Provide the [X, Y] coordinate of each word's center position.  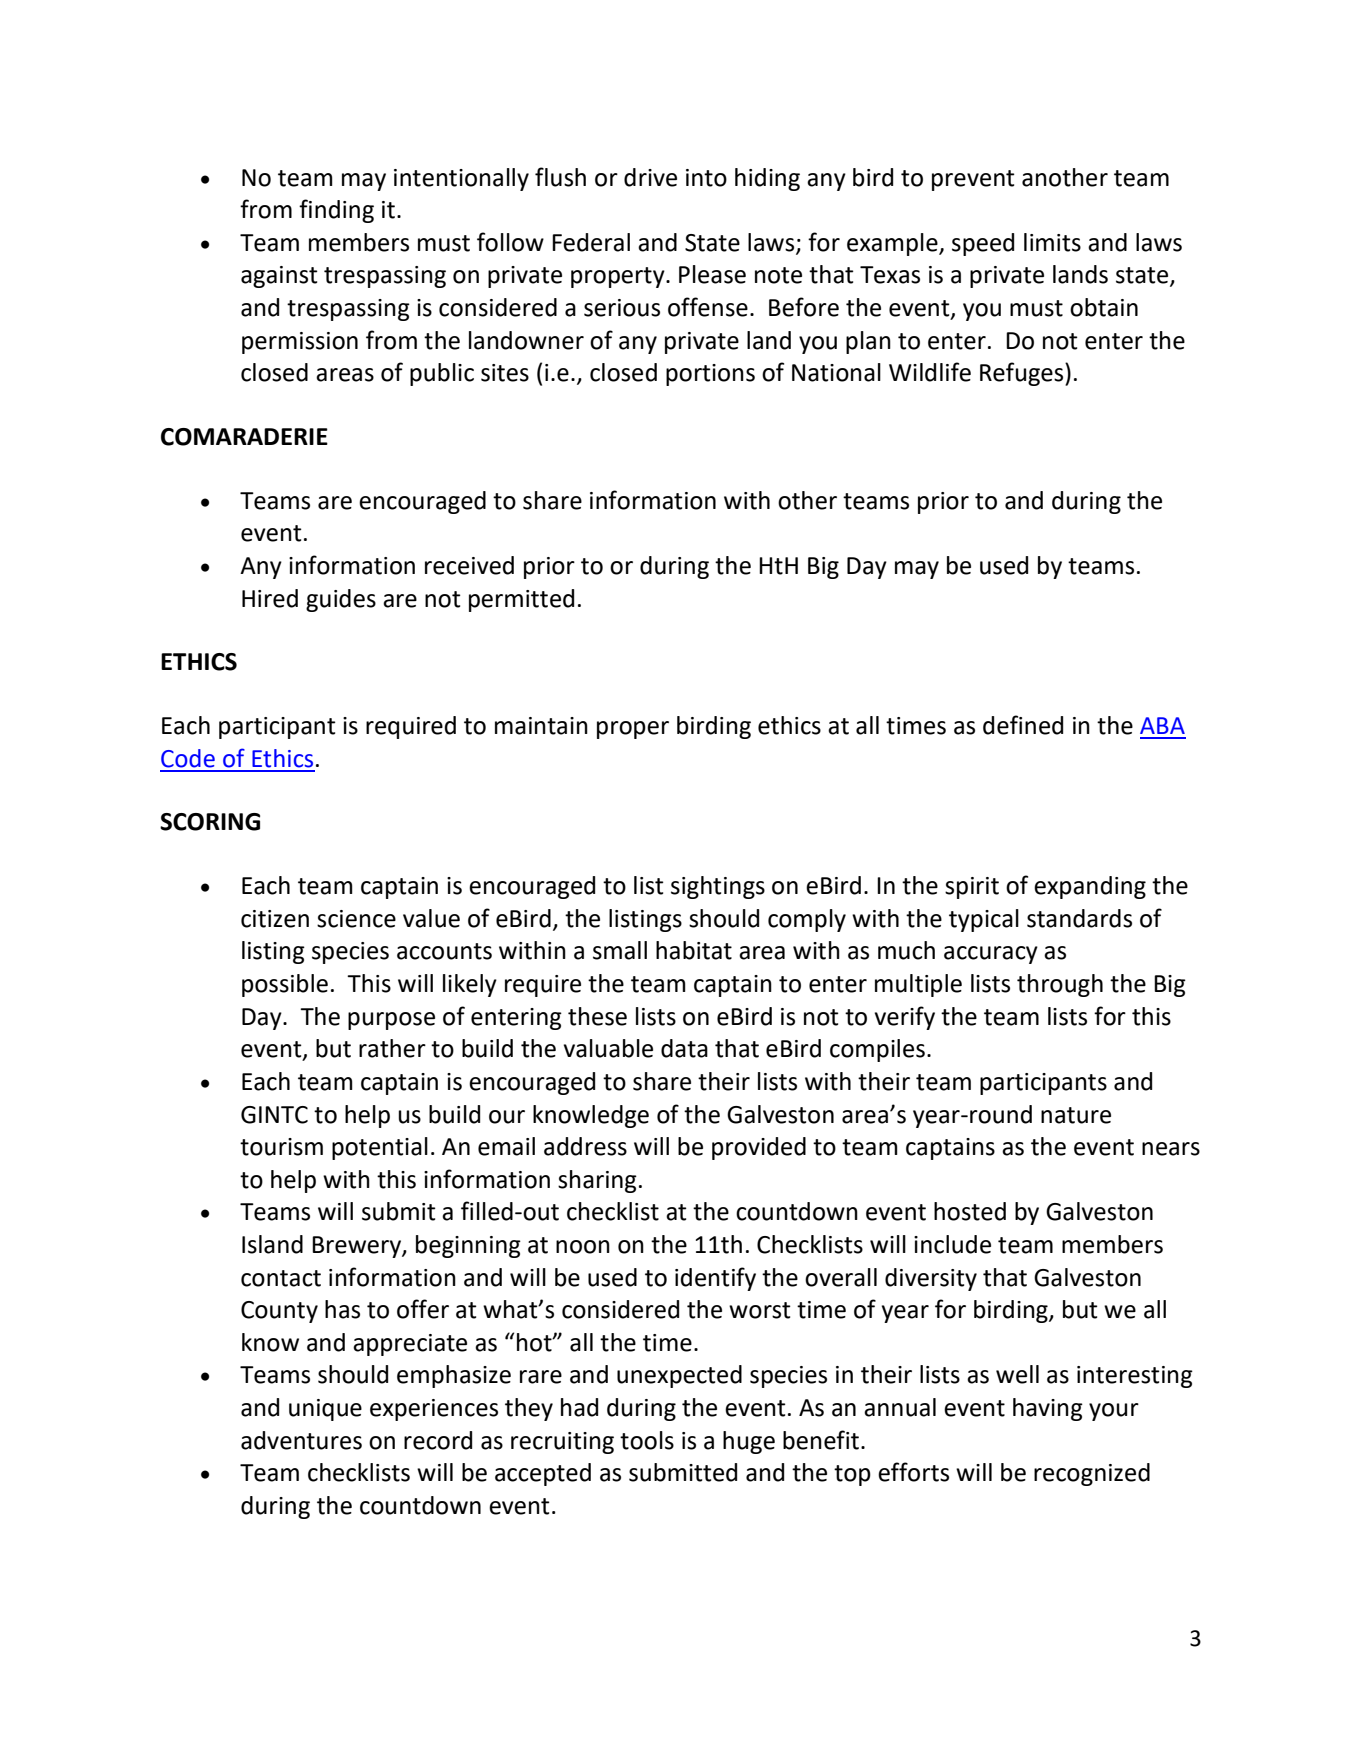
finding [336, 211]
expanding [1090, 887]
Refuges [1023, 374]
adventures [301, 1440]
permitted [521, 600]
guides [341, 600]
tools [647, 1440]
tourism [281, 1147]
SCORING [210, 822]
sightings [718, 887]
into [706, 178]
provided [759, 1148]
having [1048, 1409]
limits [1052, 242]
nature [1076, 1115]
